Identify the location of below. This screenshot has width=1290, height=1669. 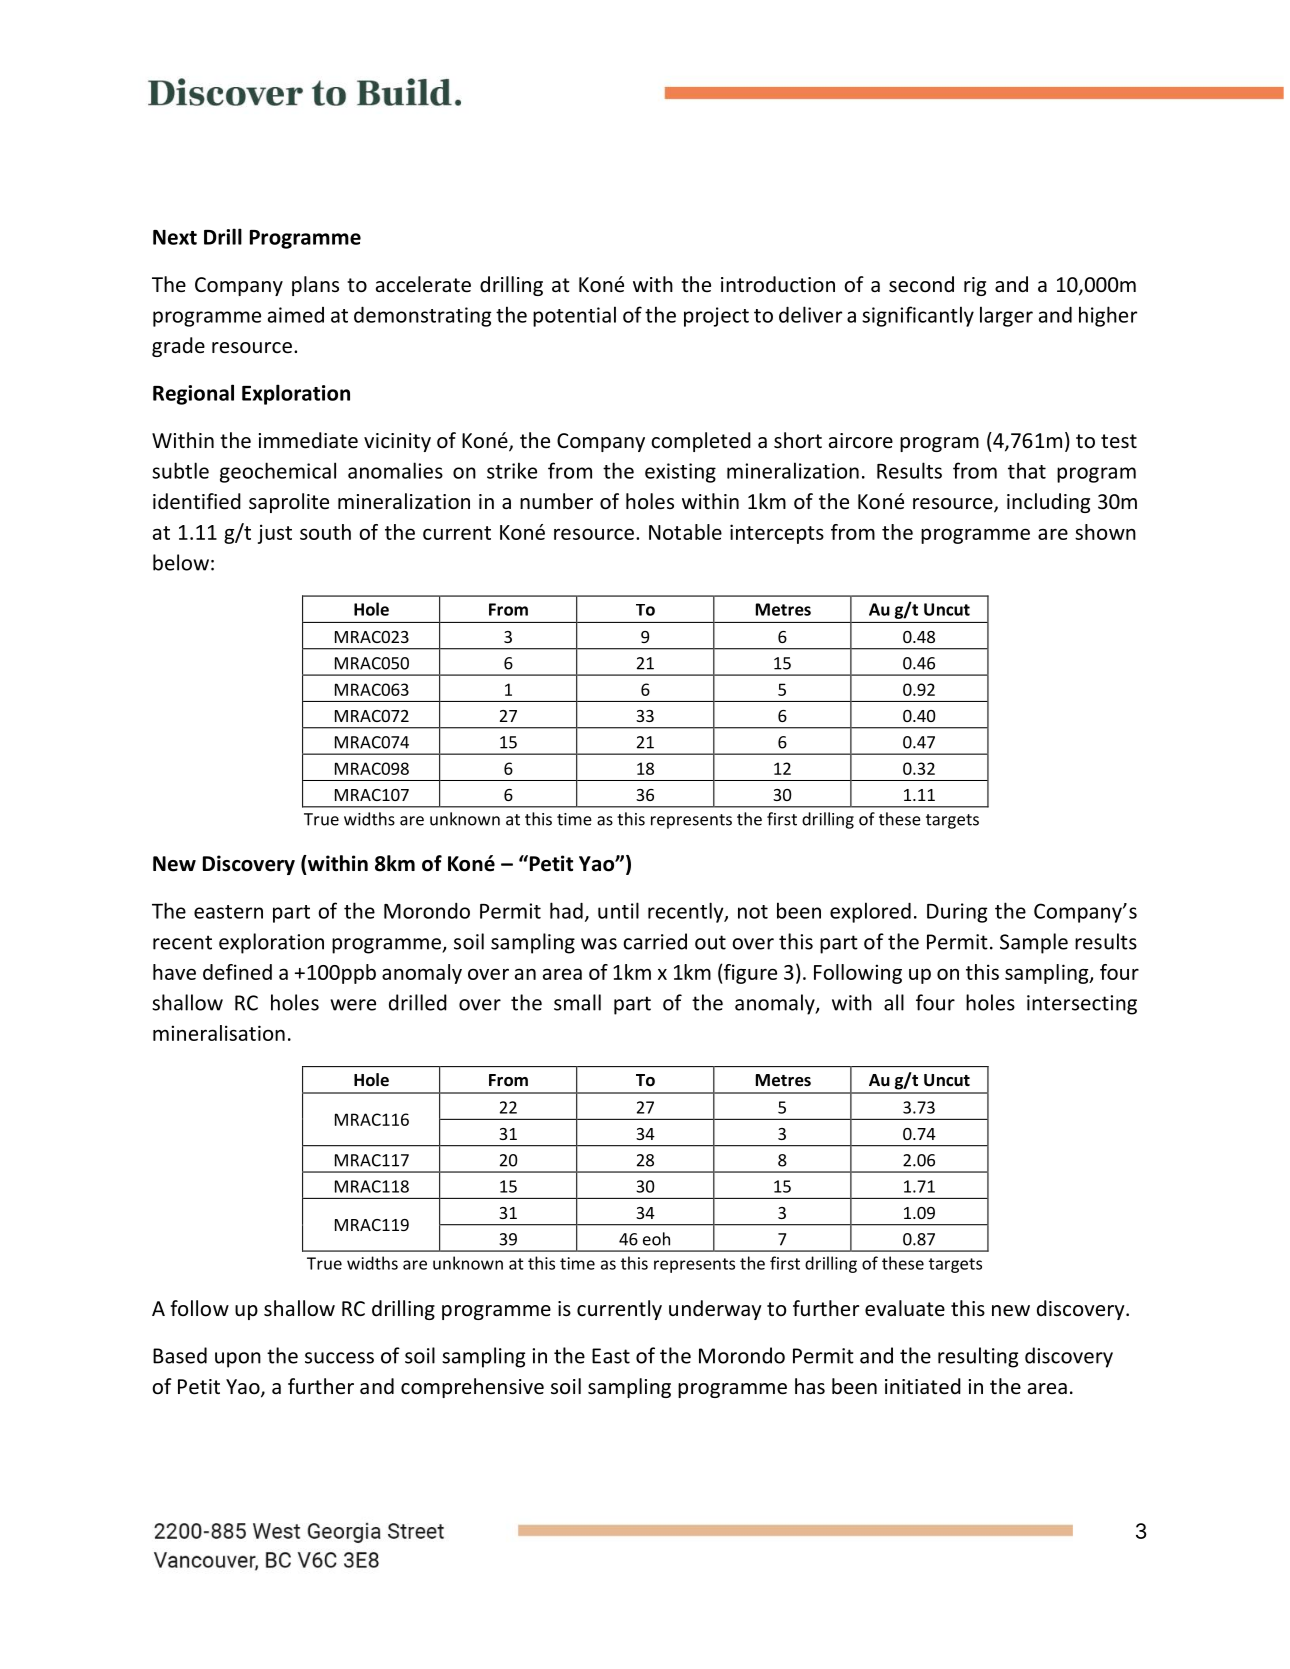
(181, 562).
